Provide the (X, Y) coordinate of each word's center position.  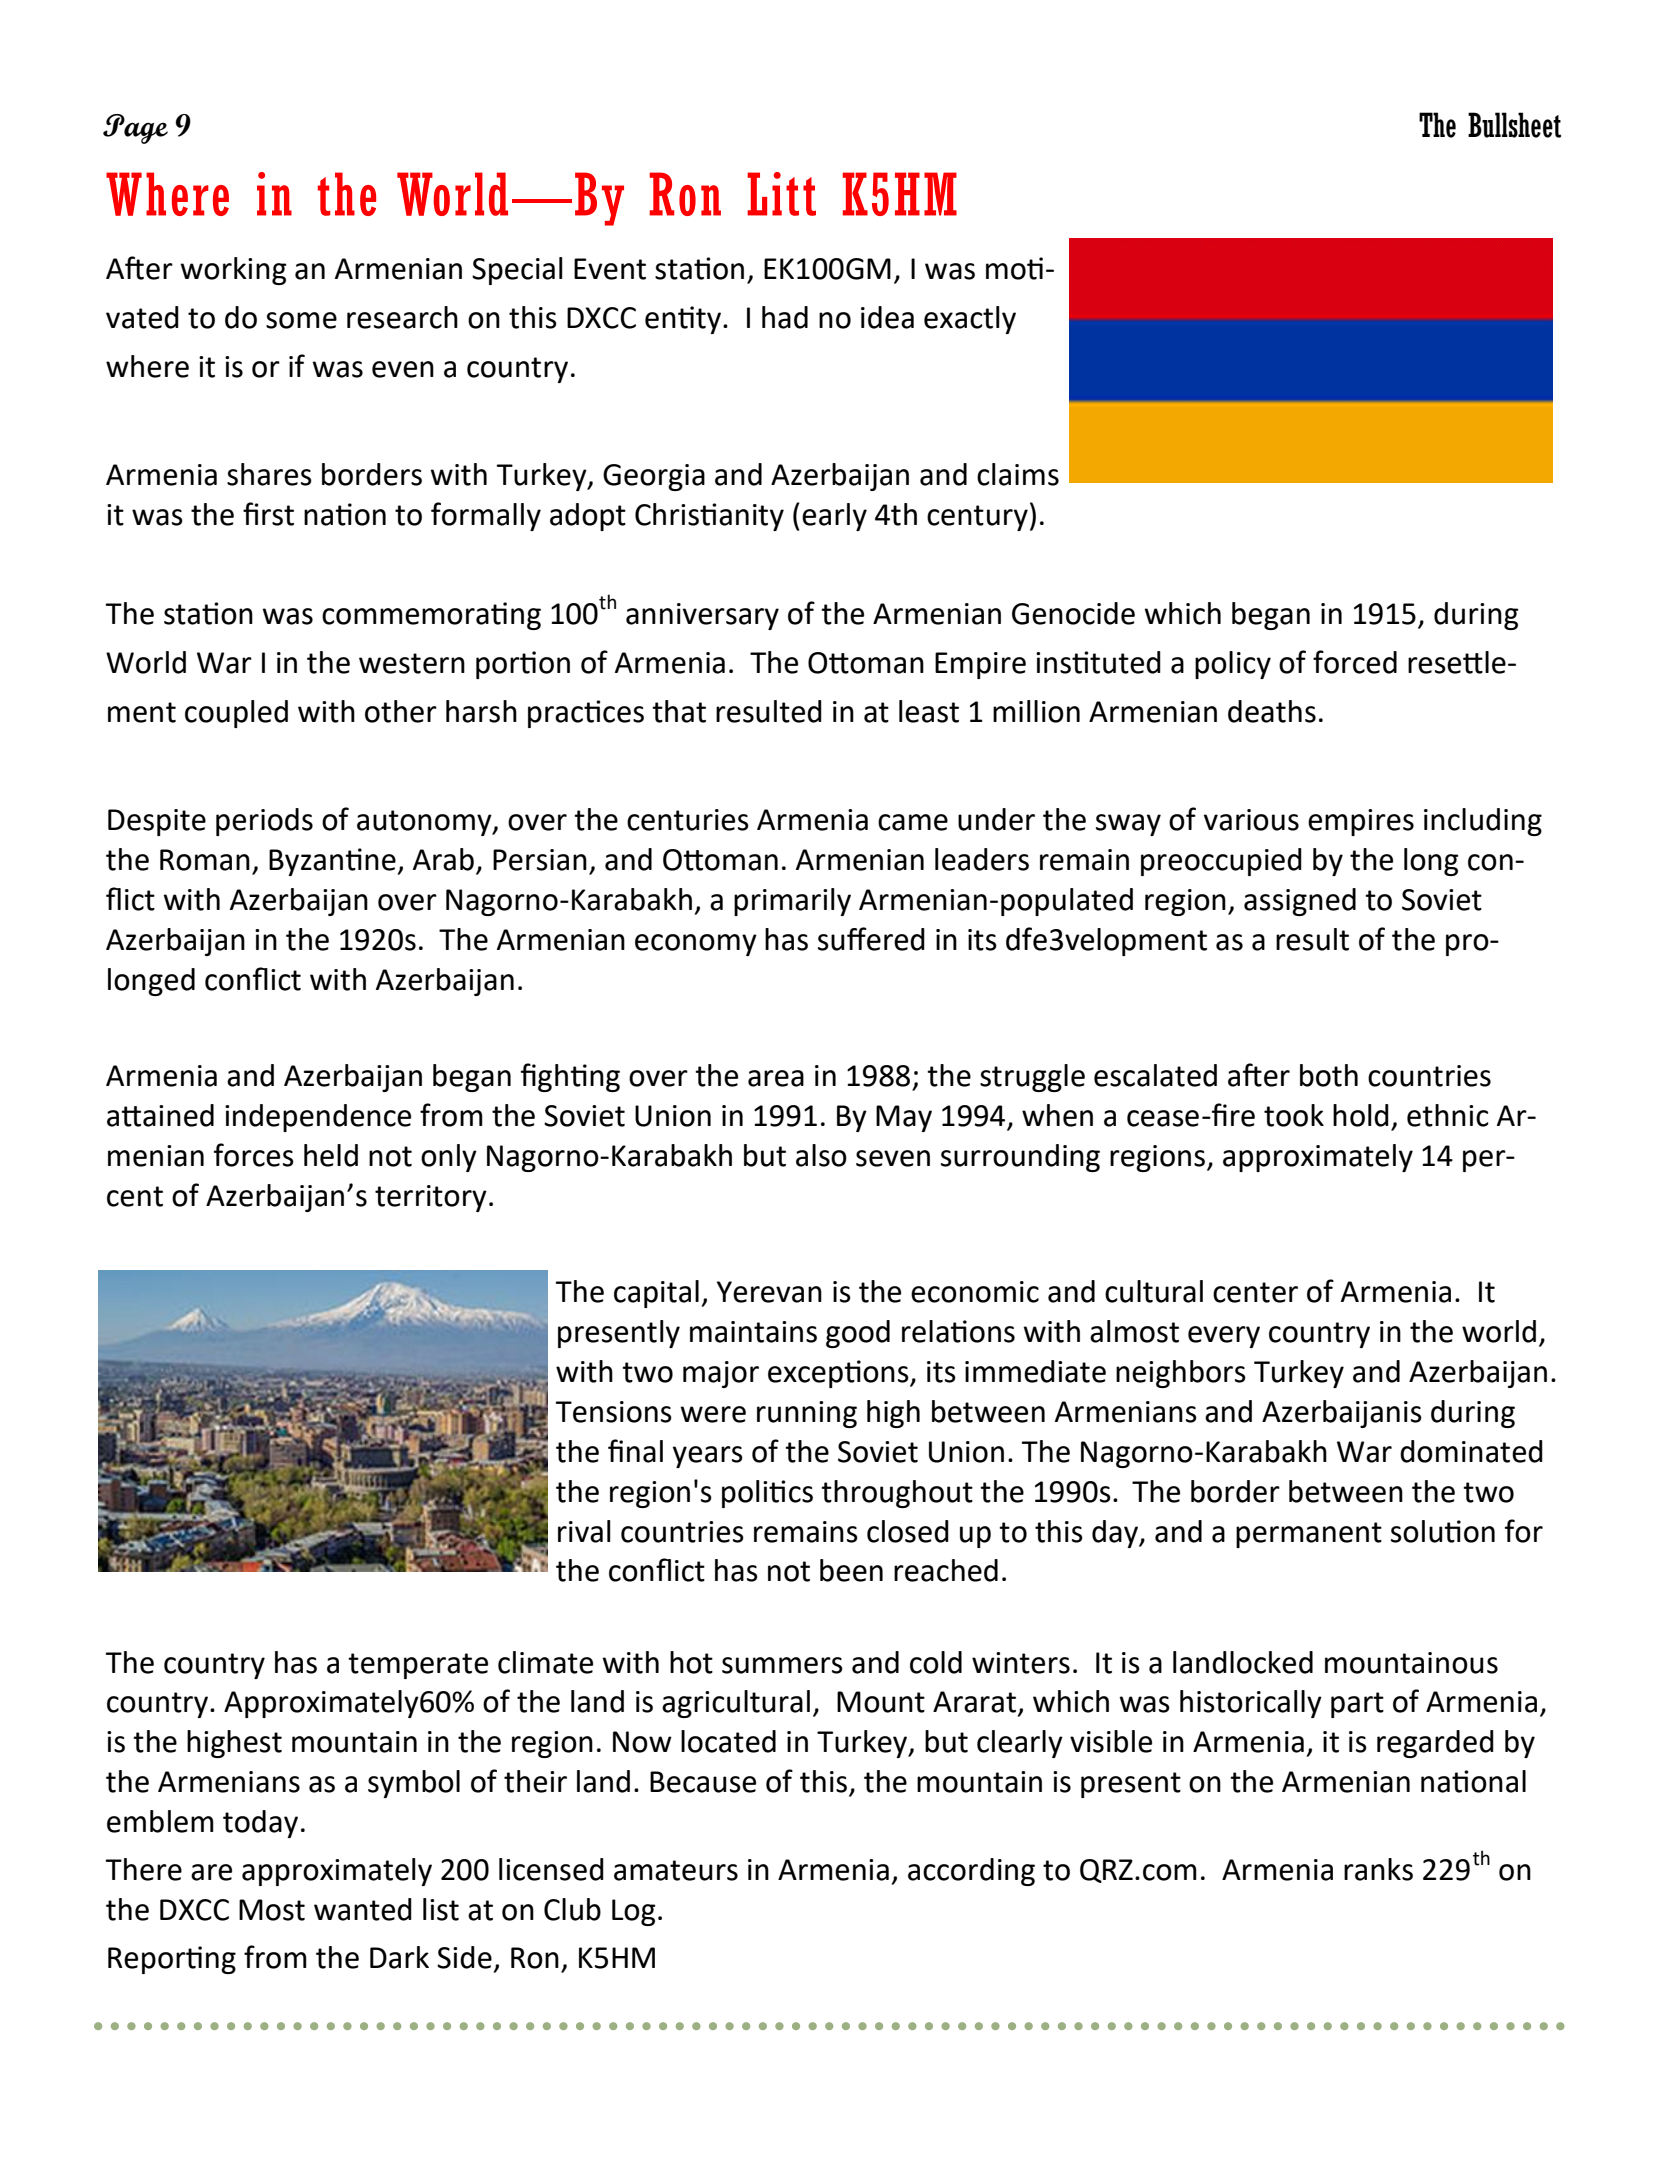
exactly (970, 320)
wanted (363, 1909)
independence (318, 1118)
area (776, 1078)
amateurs (676, 1870)
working (233, 271)
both (1329, 1075)
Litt (781, 194)
